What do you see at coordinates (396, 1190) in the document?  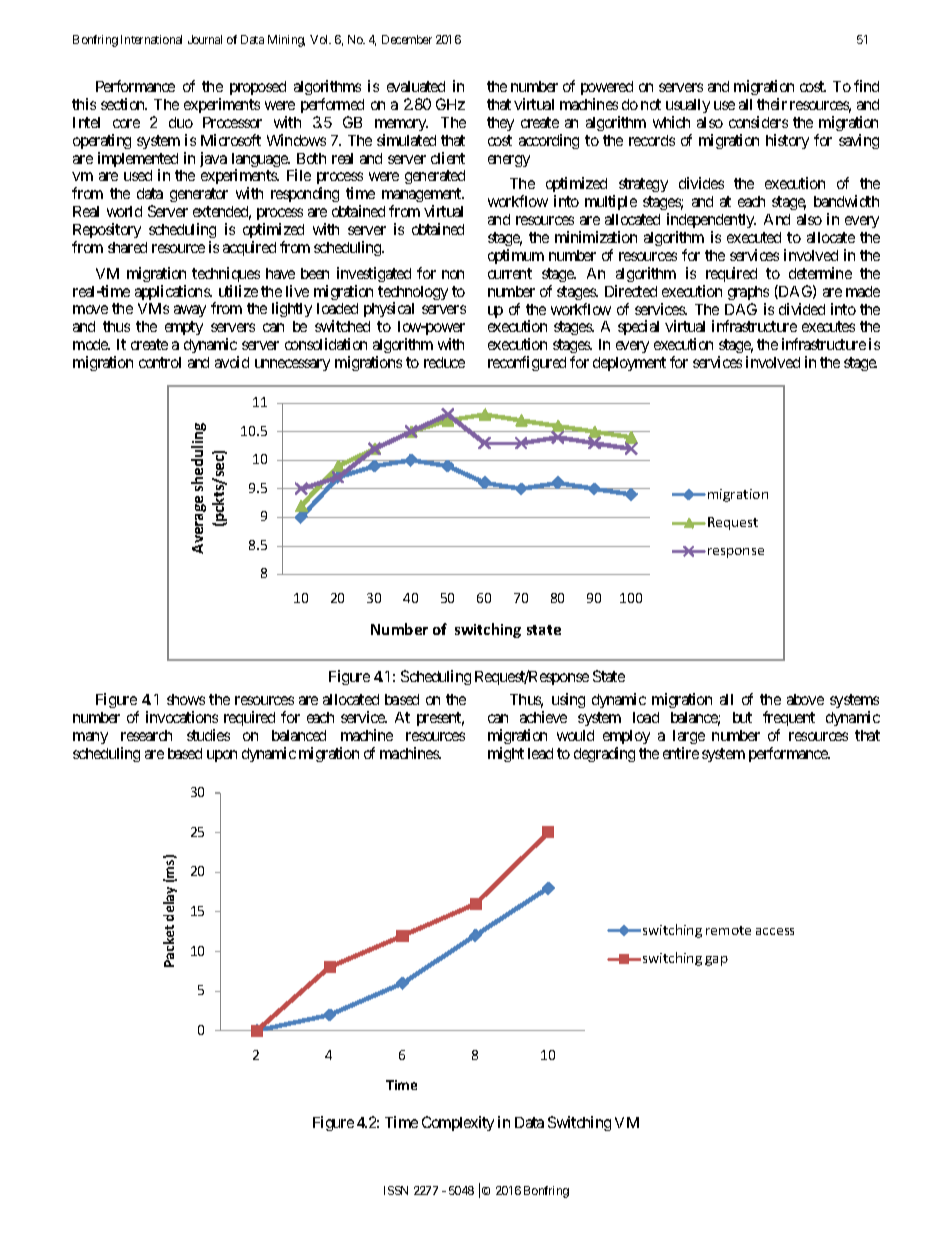 I see `ISSN` at bounding box center [396, 1190].
